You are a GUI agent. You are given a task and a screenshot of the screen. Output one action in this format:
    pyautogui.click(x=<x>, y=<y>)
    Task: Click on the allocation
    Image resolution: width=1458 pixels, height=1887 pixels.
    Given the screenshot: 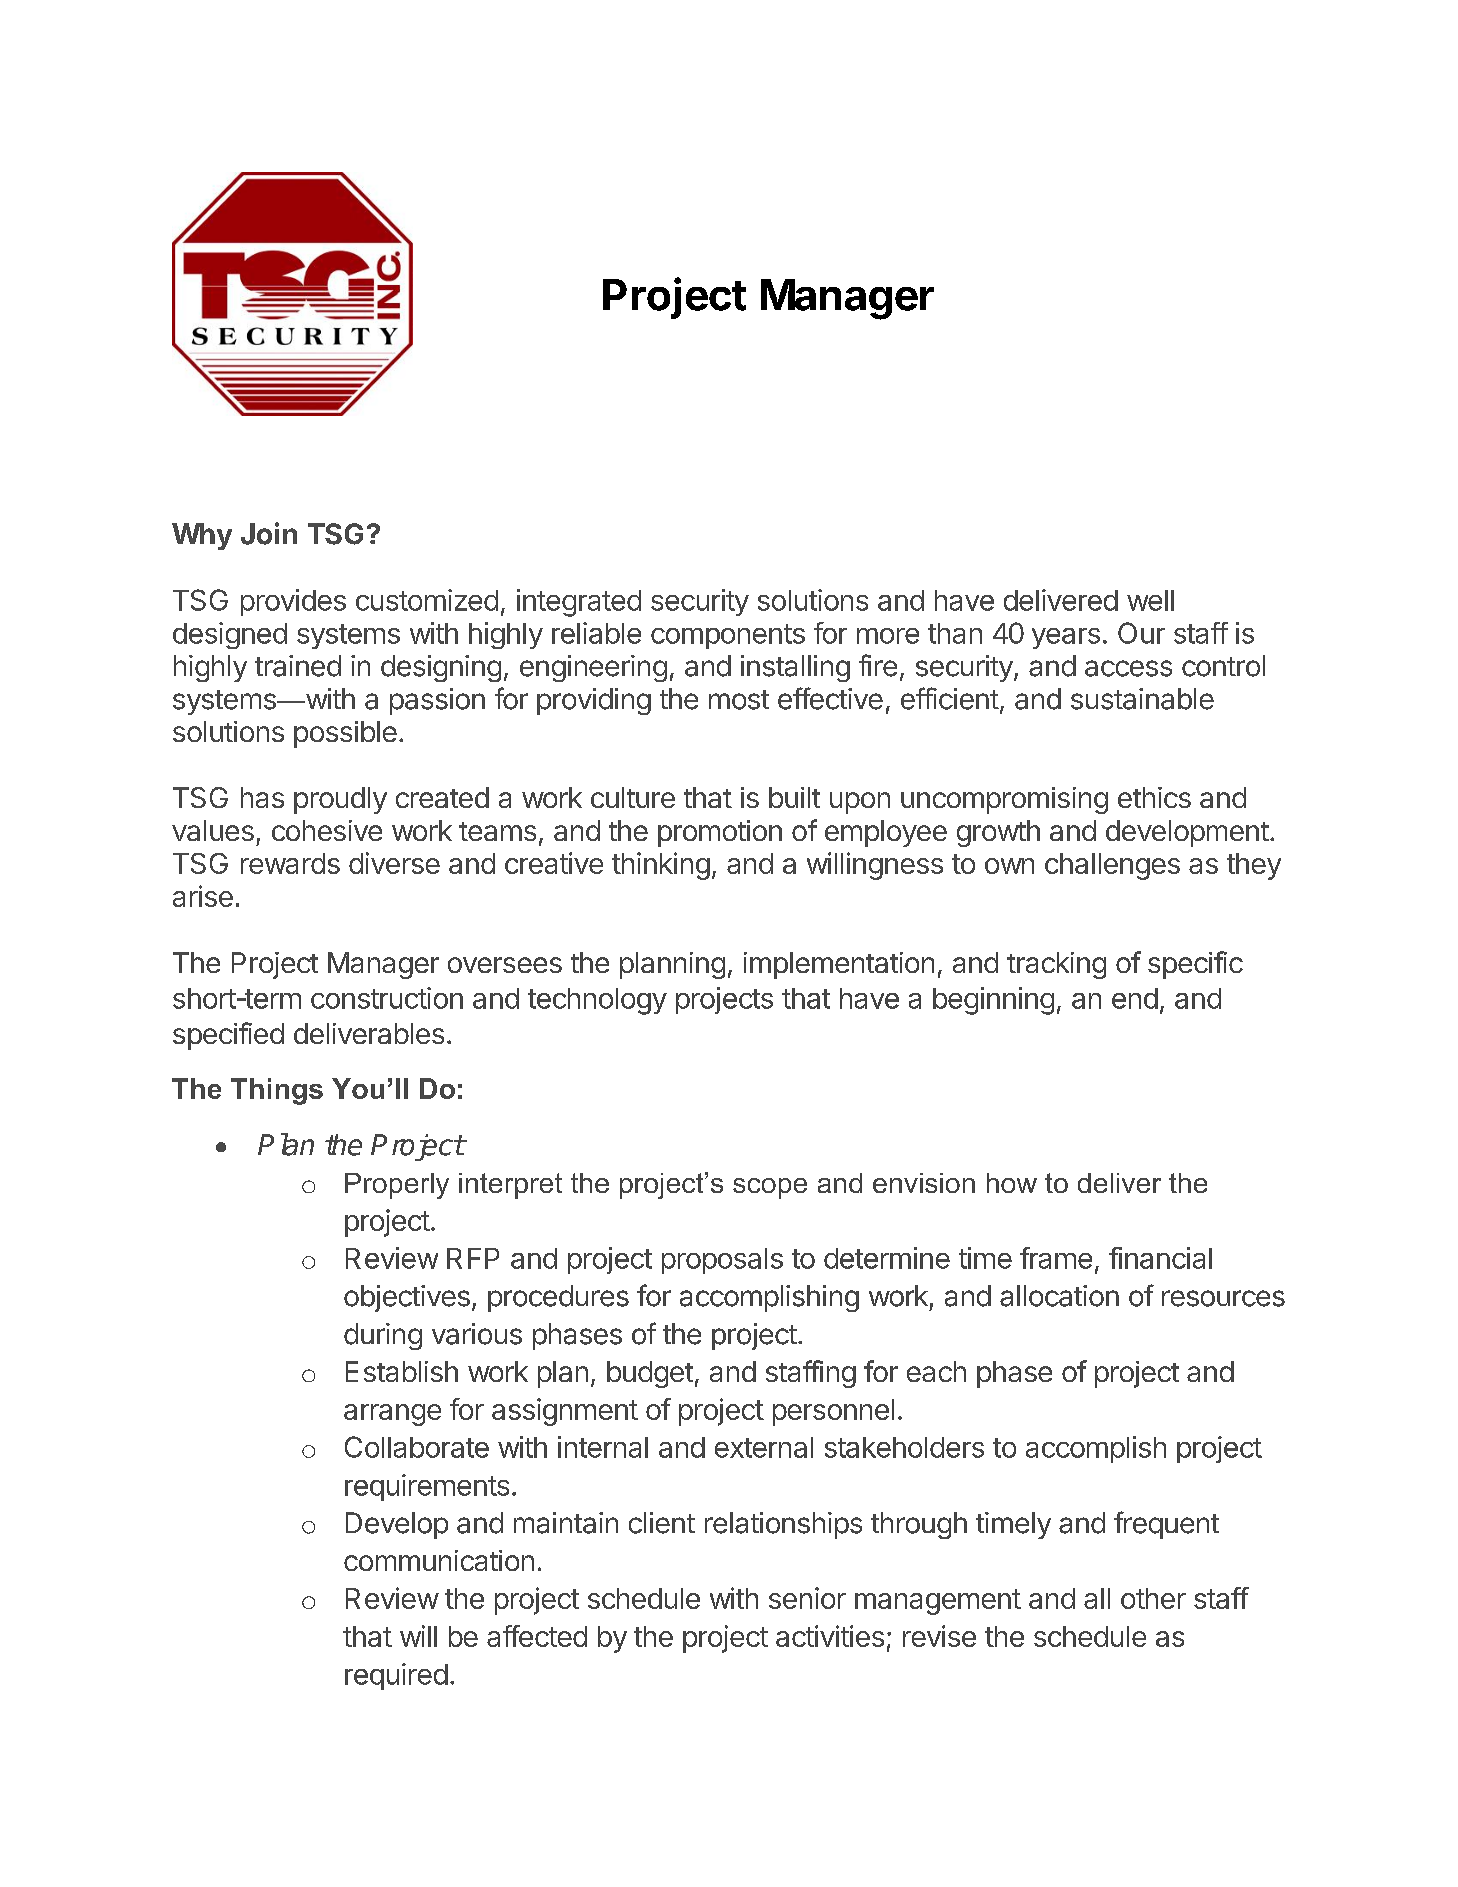 What is the action you would take?
    pyautogui.click(x=1059, y=1296)
